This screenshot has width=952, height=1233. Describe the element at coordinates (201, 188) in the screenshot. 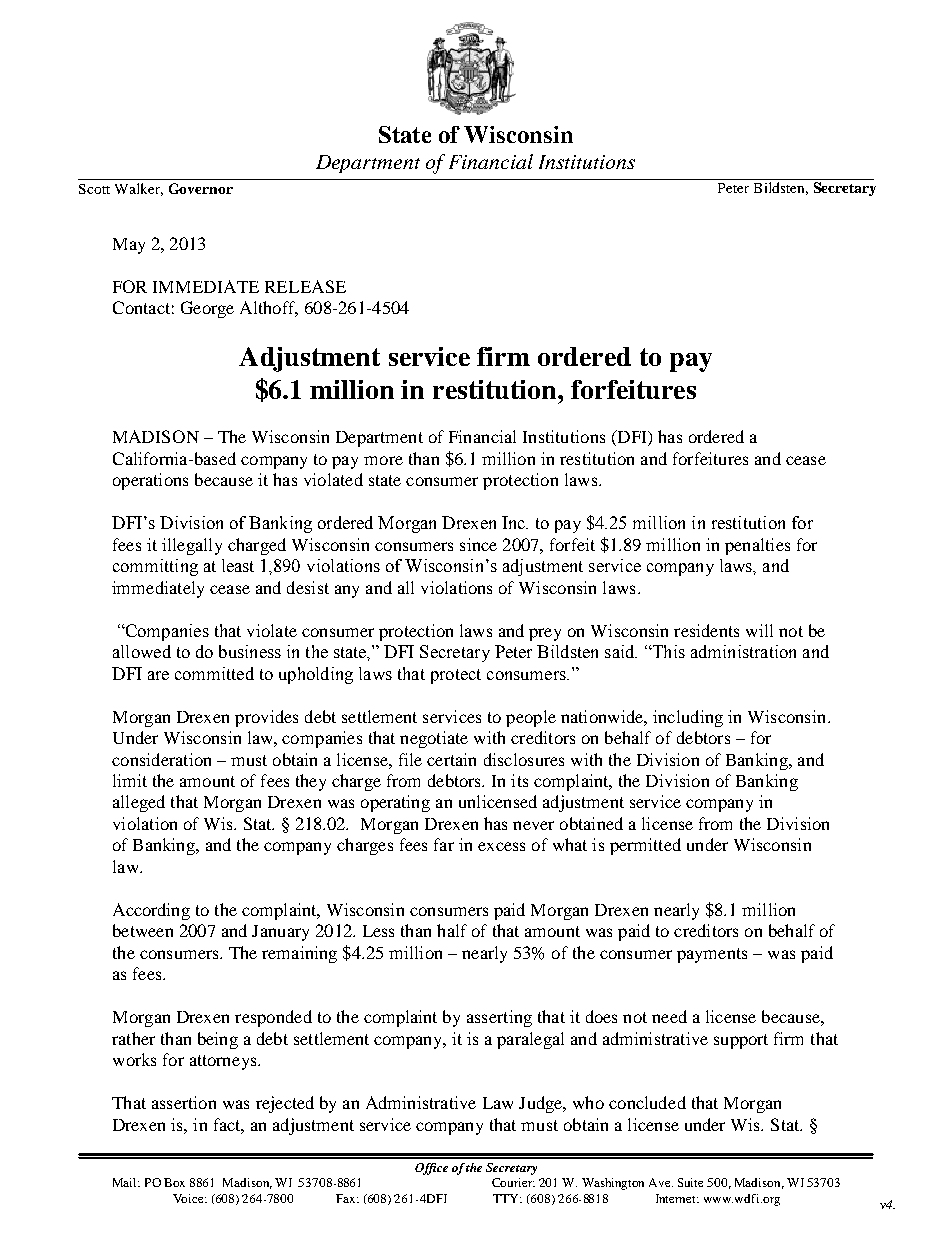

I see `Governor` at that location.
